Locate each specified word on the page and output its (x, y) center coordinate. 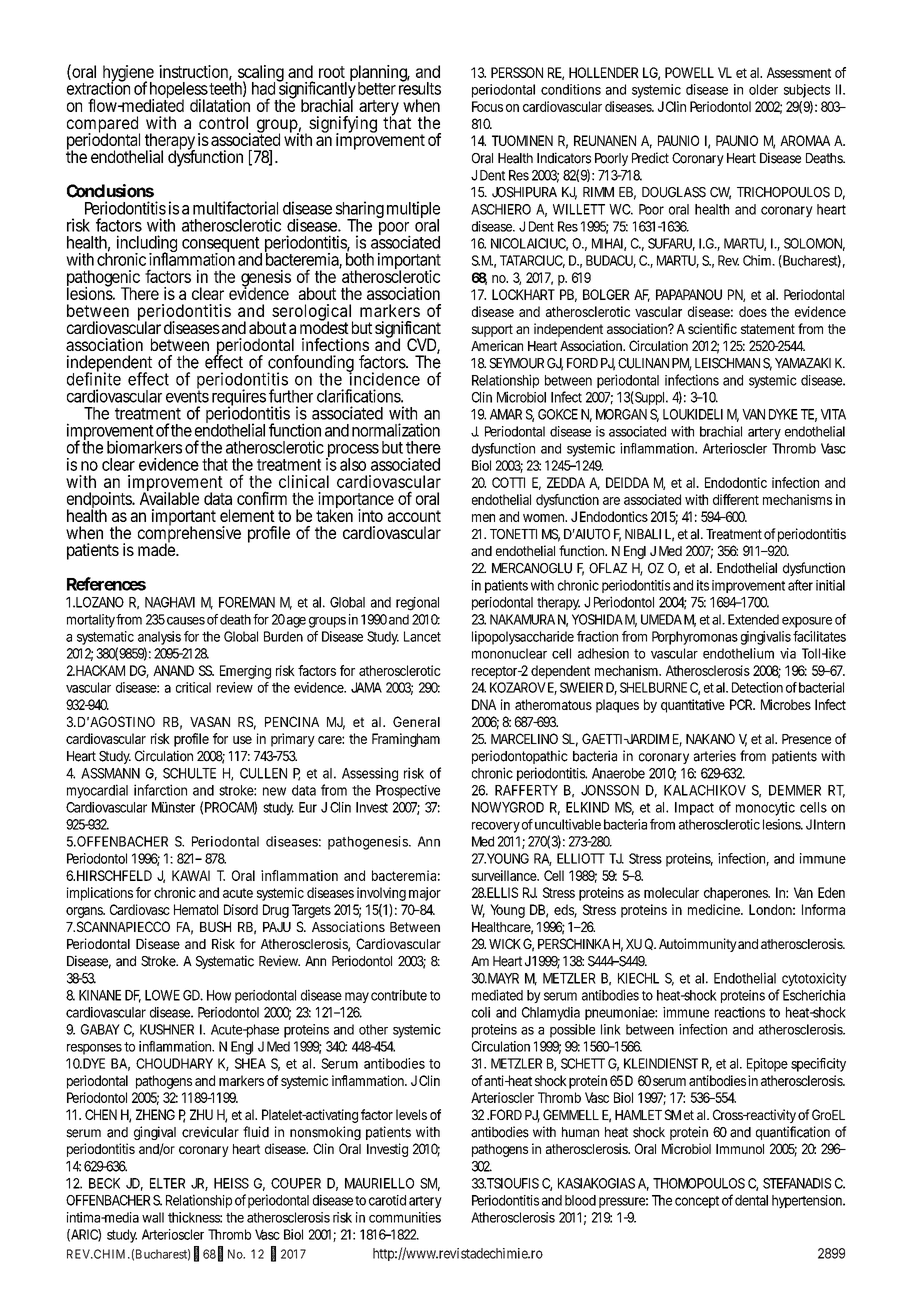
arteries (715, 756)
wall (153, 1217)
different (736, 499)
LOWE (162, 995)
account (414, 516)
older (763, 89)
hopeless (178, 91)
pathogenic (103, 280)
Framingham (406, 740)
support (492, 330)
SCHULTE (189, 773)
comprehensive (189, 535)
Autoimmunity (698, 945)
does (753, 311)
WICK (505, 943)
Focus (487, 106)
